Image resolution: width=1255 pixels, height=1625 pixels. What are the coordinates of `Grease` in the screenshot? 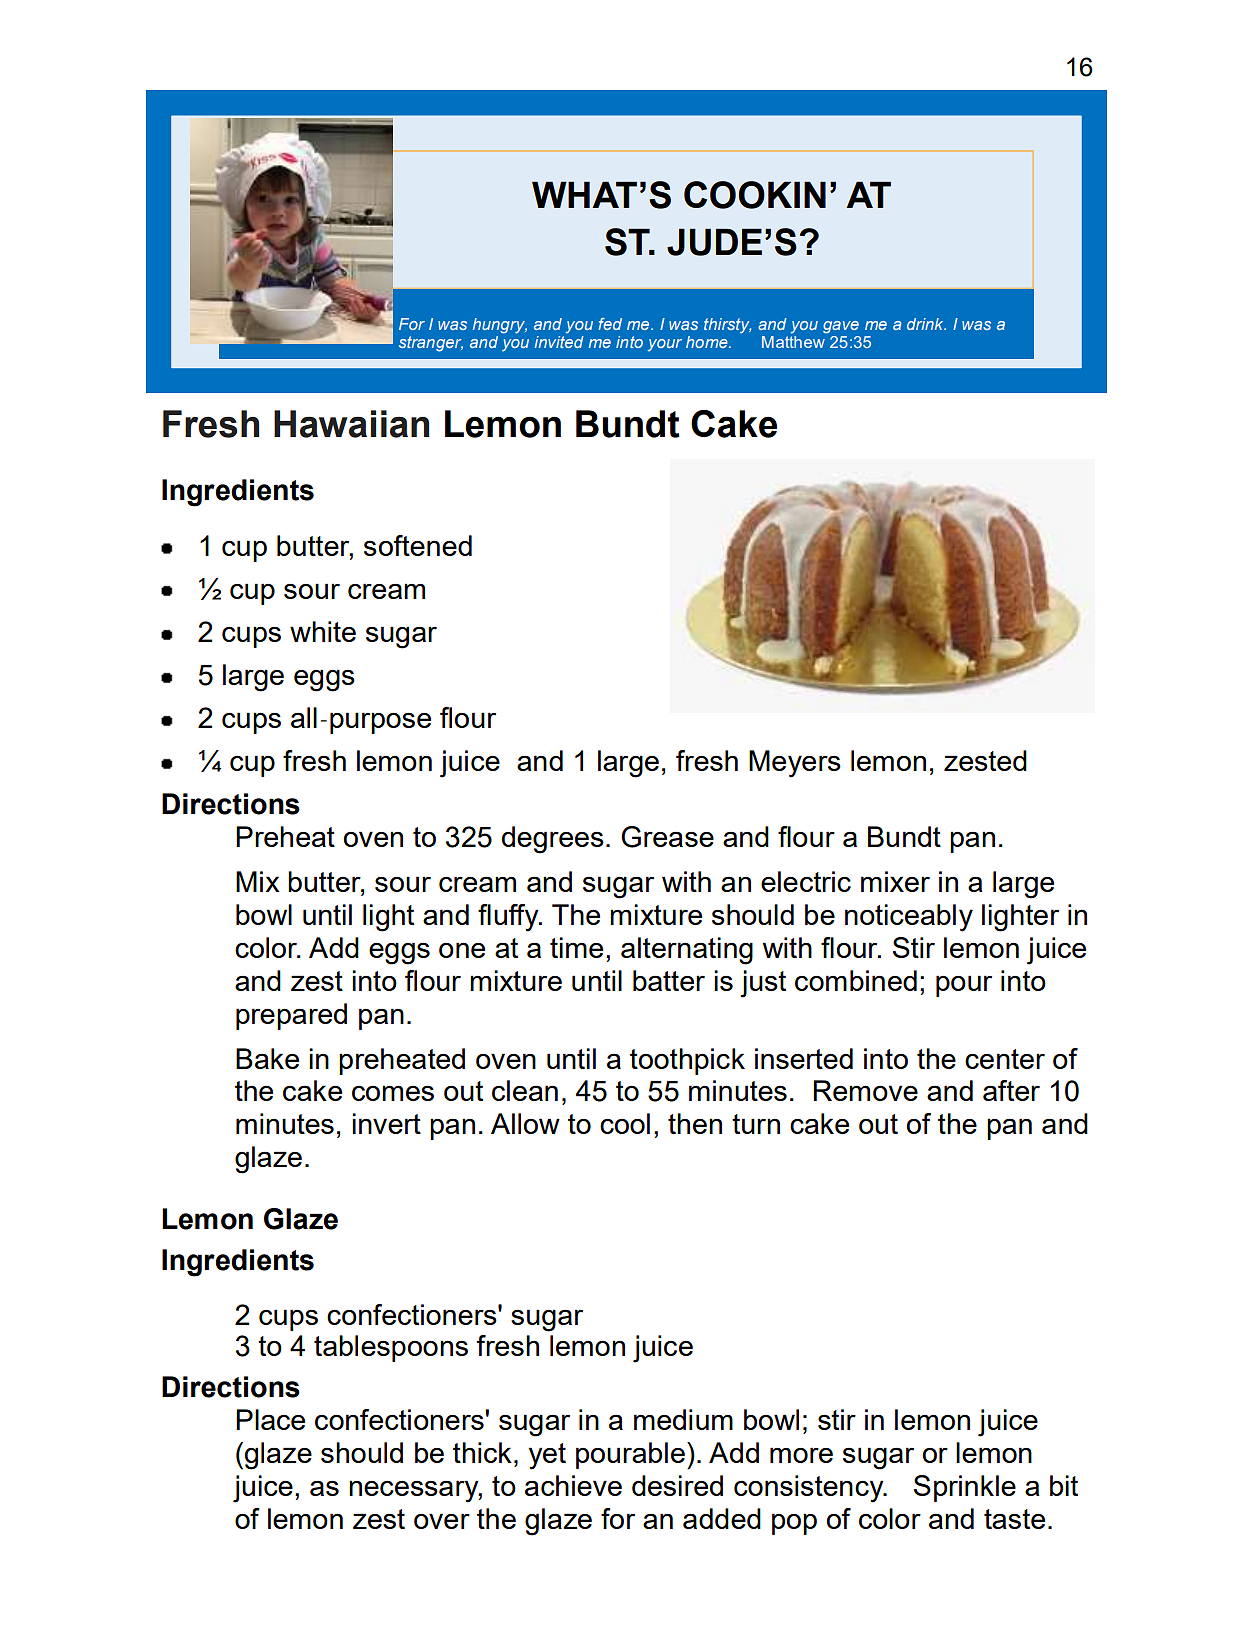 It's located at (667, 837).
